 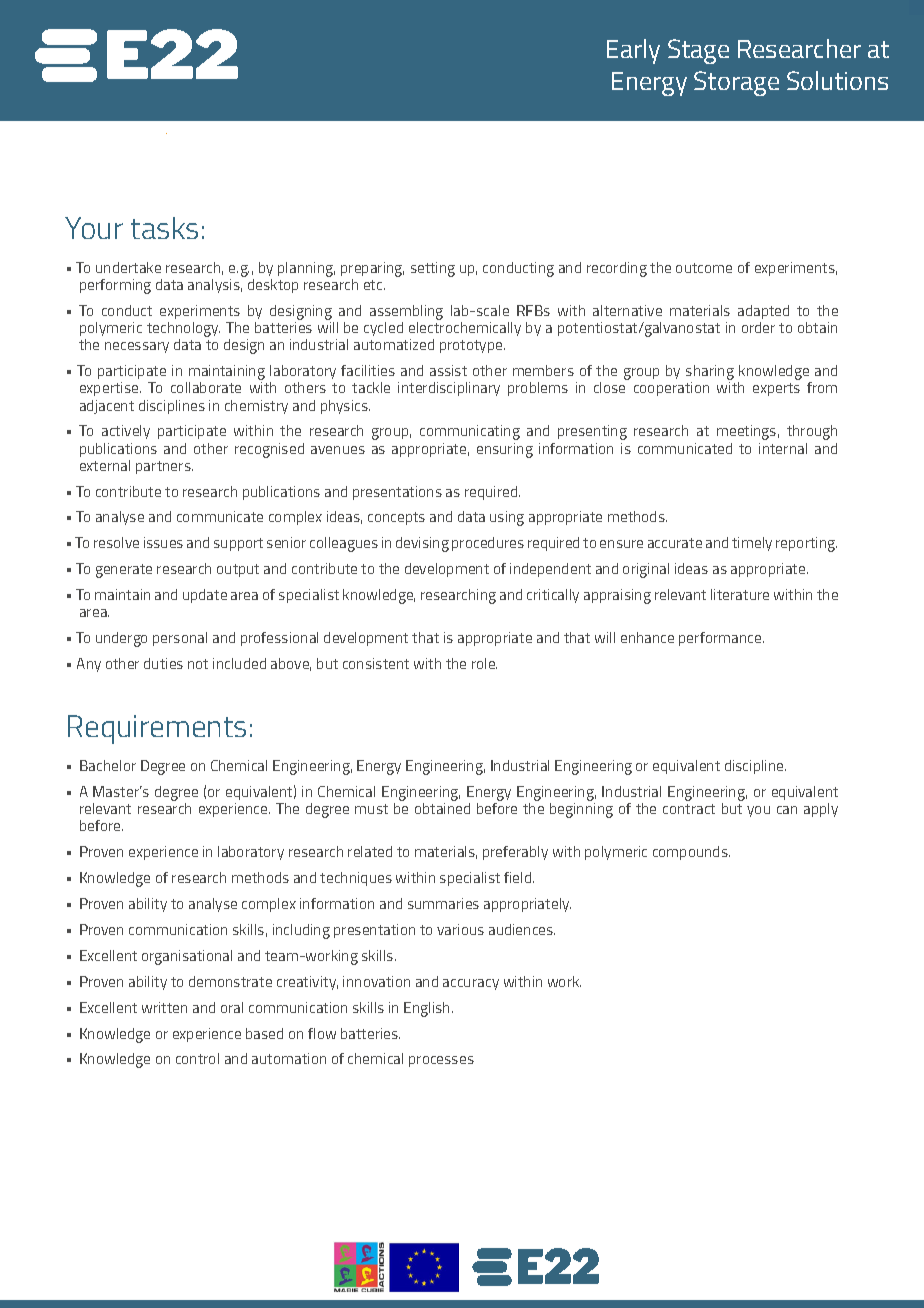 I want to click on Storage, so click(x=736, y=83).
